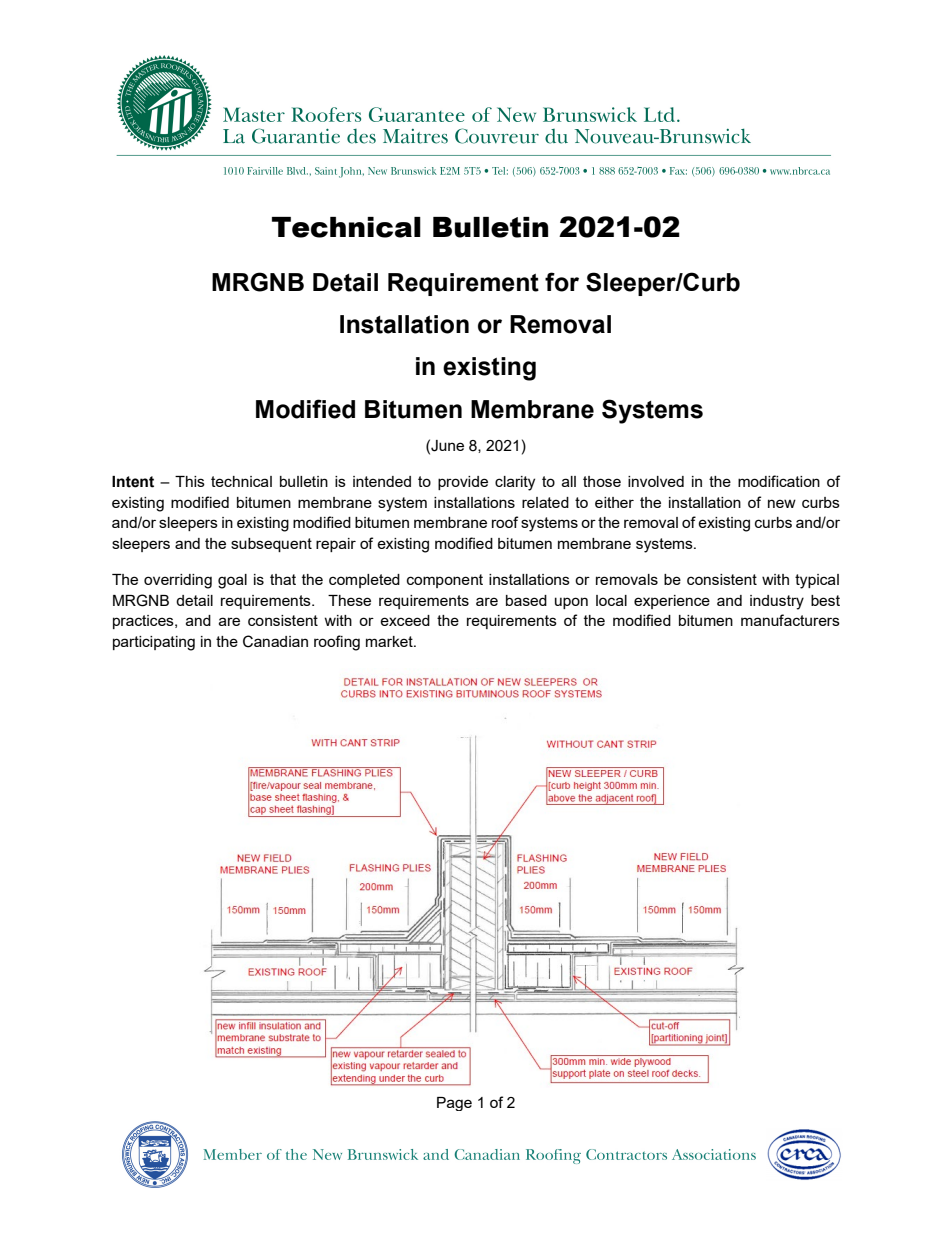 The width and height of the screenshot is (952, 1233). What do you see at coordinates (777, 602) in the screenshot?
I see `industry` at bounding box center [777, 602].
